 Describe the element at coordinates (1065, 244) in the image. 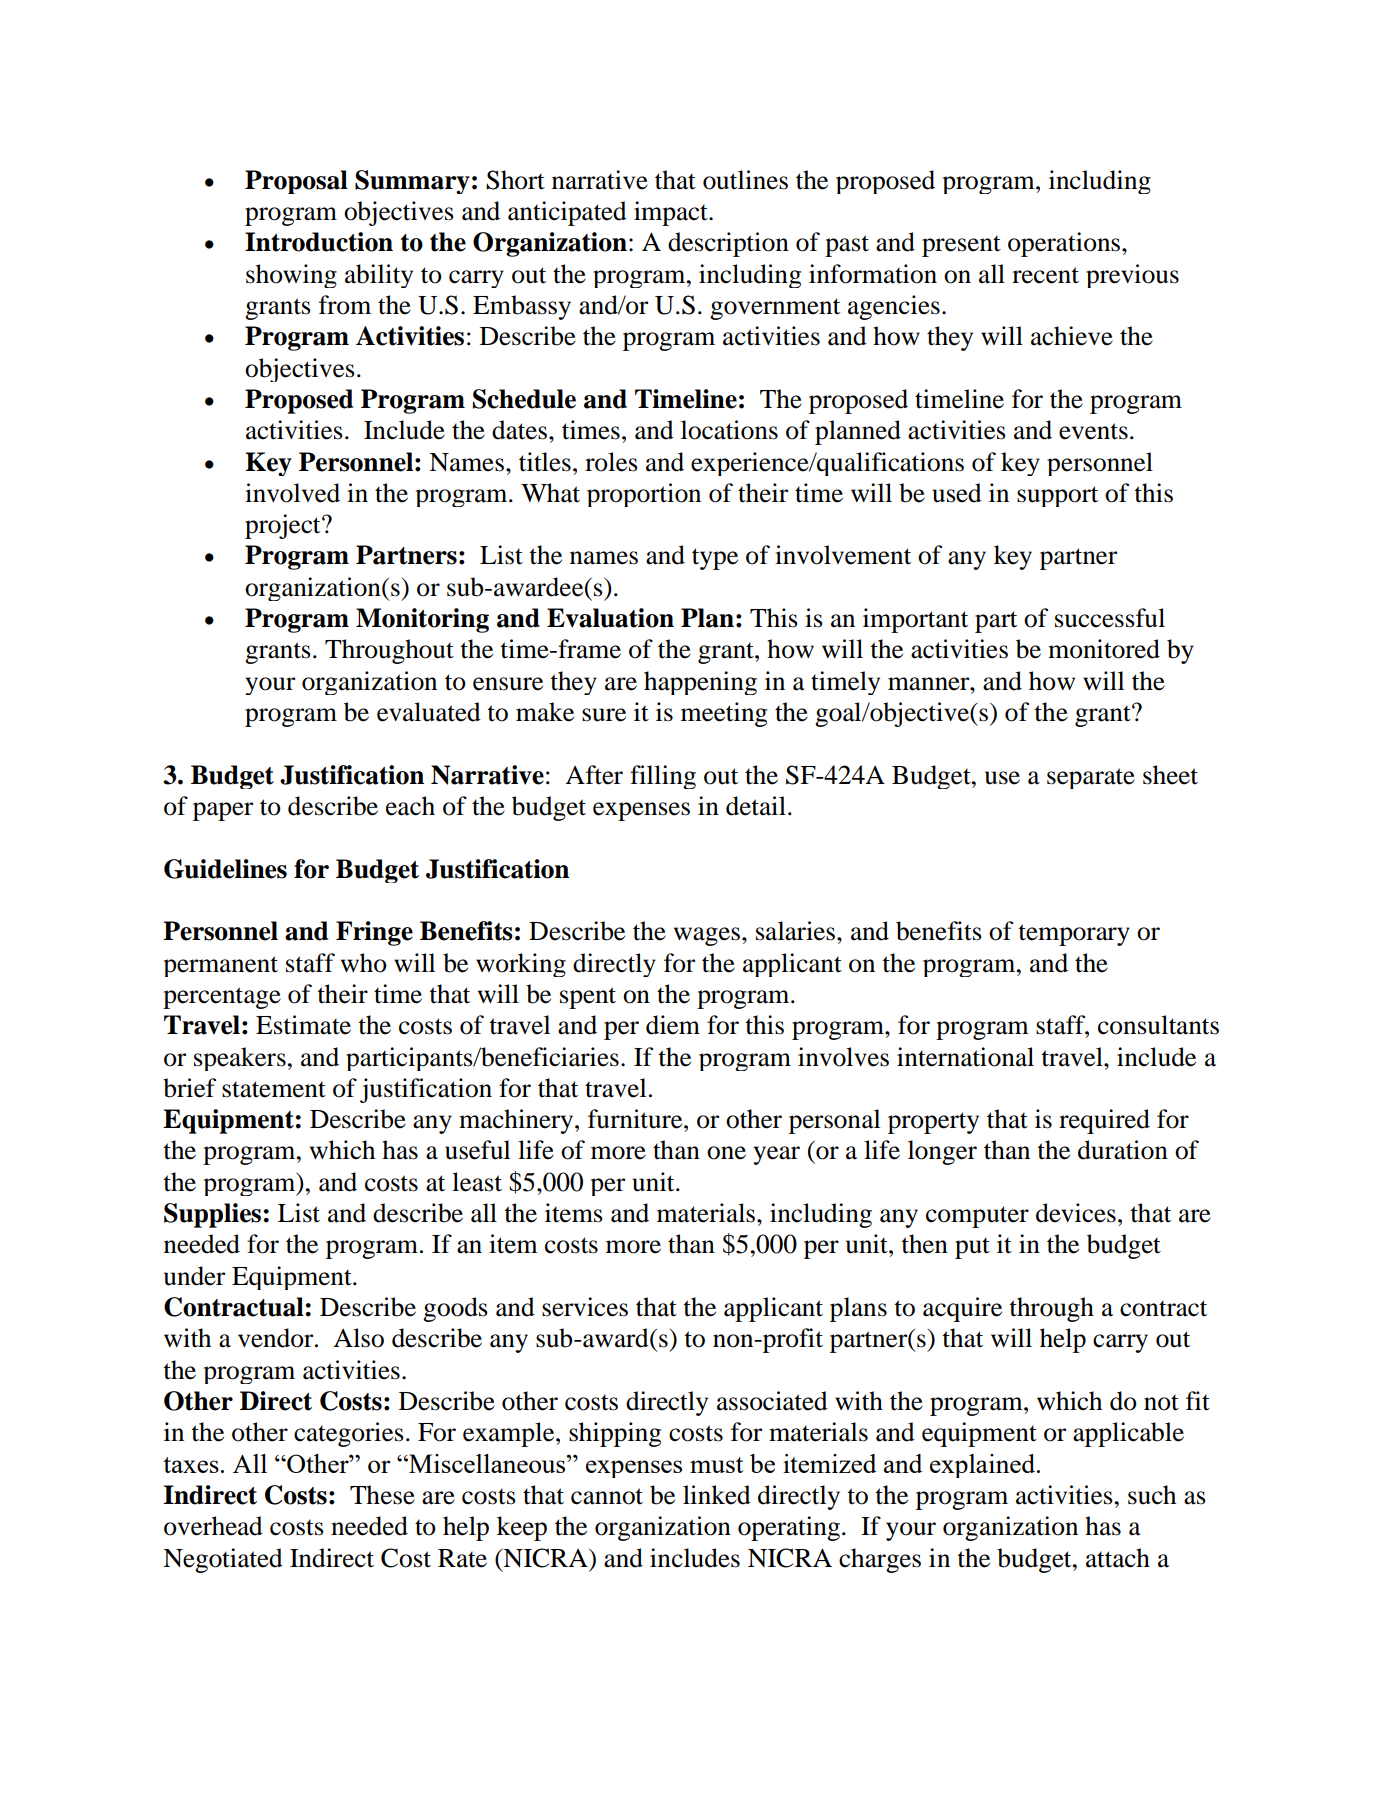

I see `operations` at that location.
